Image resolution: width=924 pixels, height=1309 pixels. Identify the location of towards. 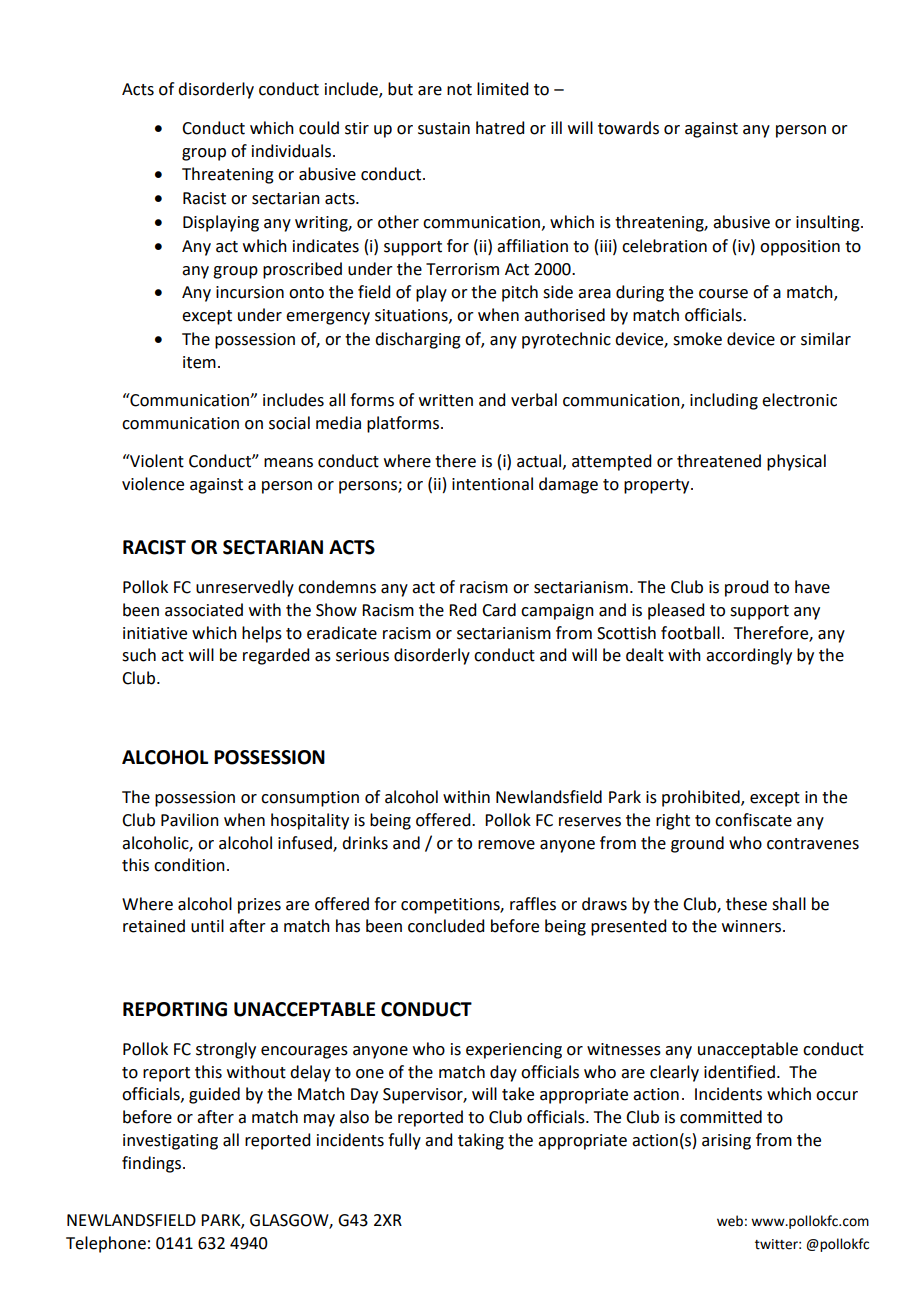
(628, 128).
